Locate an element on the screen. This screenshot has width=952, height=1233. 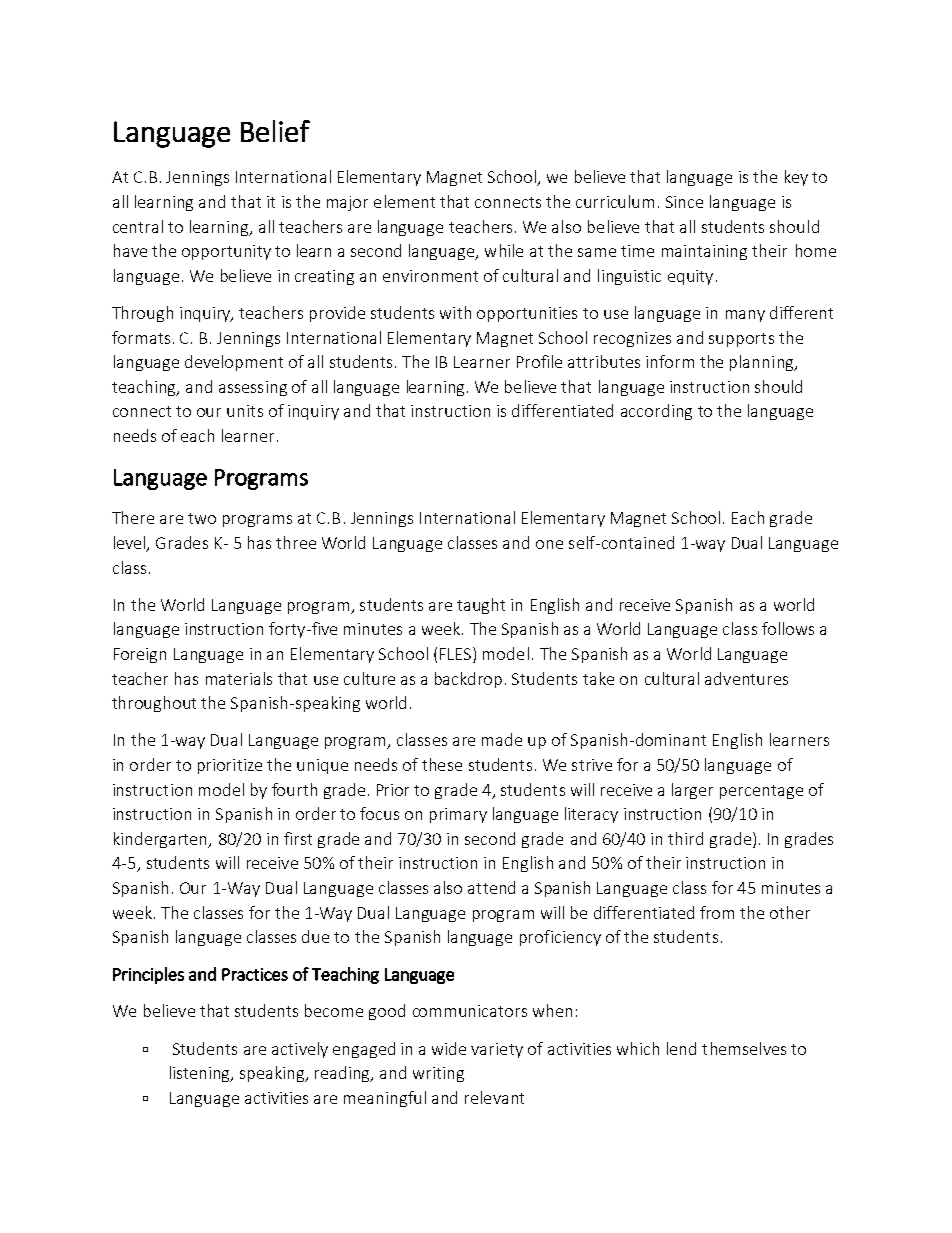
Belief is located at coordinates (275, 131).
